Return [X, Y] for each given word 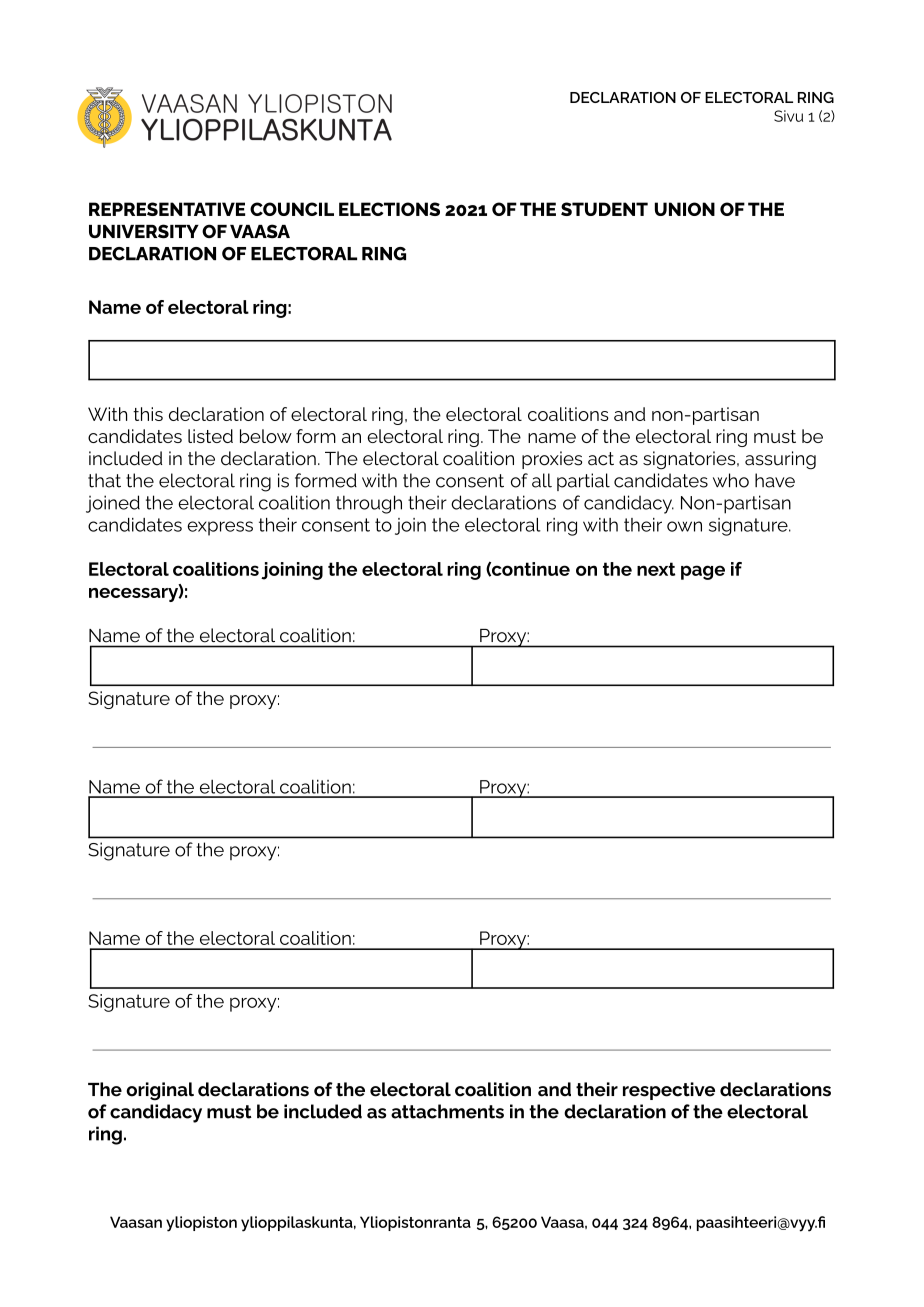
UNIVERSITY [144, 231]
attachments [447, 1111]
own [684, 526]
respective [669, 1091]
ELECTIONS [389, 209]
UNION [685, 209]
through [369, 504]
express [220, 528]
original [160, 1091]
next [656, 569]
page [703, 572]
